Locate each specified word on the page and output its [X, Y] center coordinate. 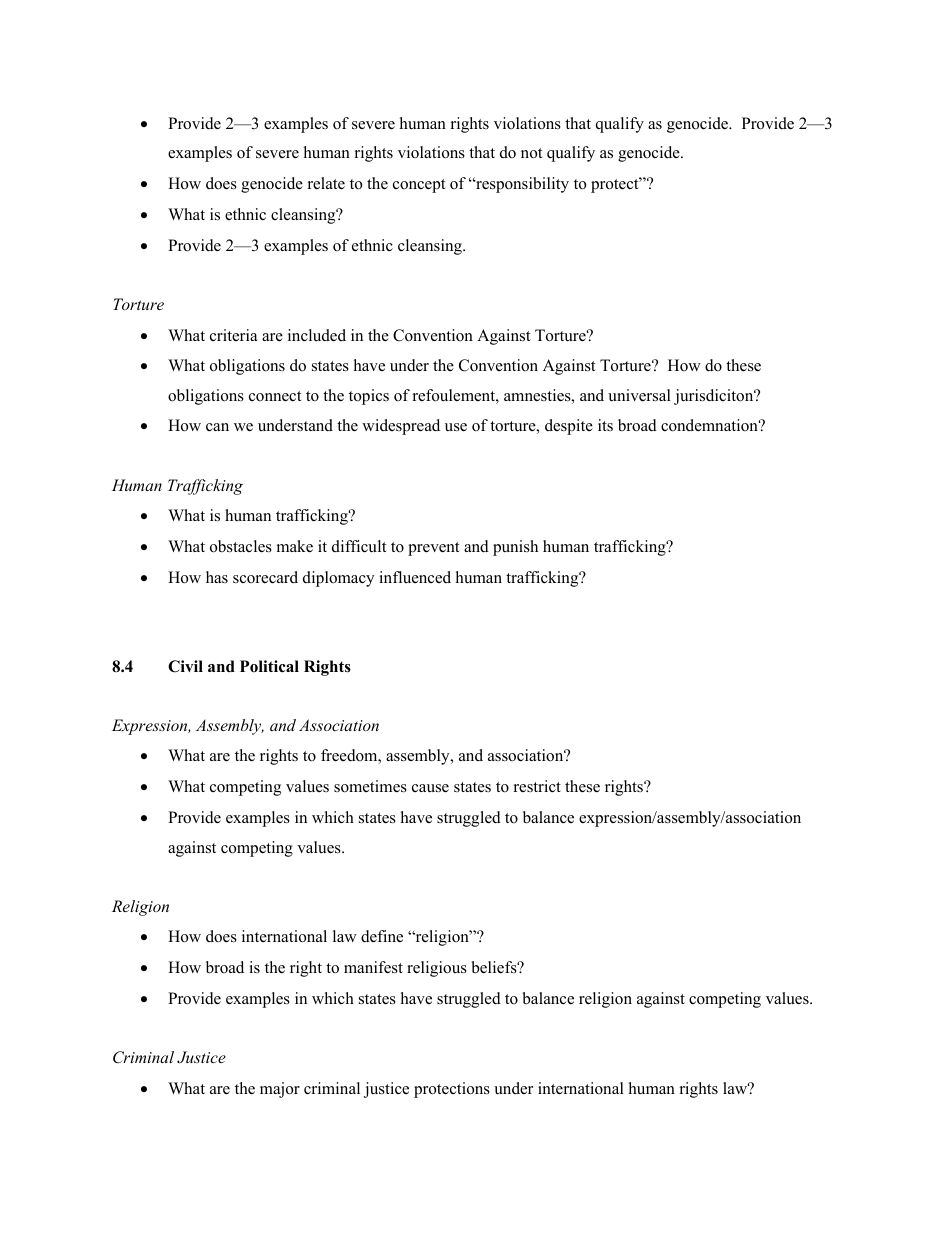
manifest [373, 967]
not [531, 153]
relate [326, 183]
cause [430, 788]
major [280, 1090]
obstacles [241, 546]
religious [437, 969]
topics [369, 397]
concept [419, 186]
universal [639, 395]
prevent [433, 549]
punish [515, 548]
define [382, 936]
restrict [537, 786]
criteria [233, 335]
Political [269, 666]
